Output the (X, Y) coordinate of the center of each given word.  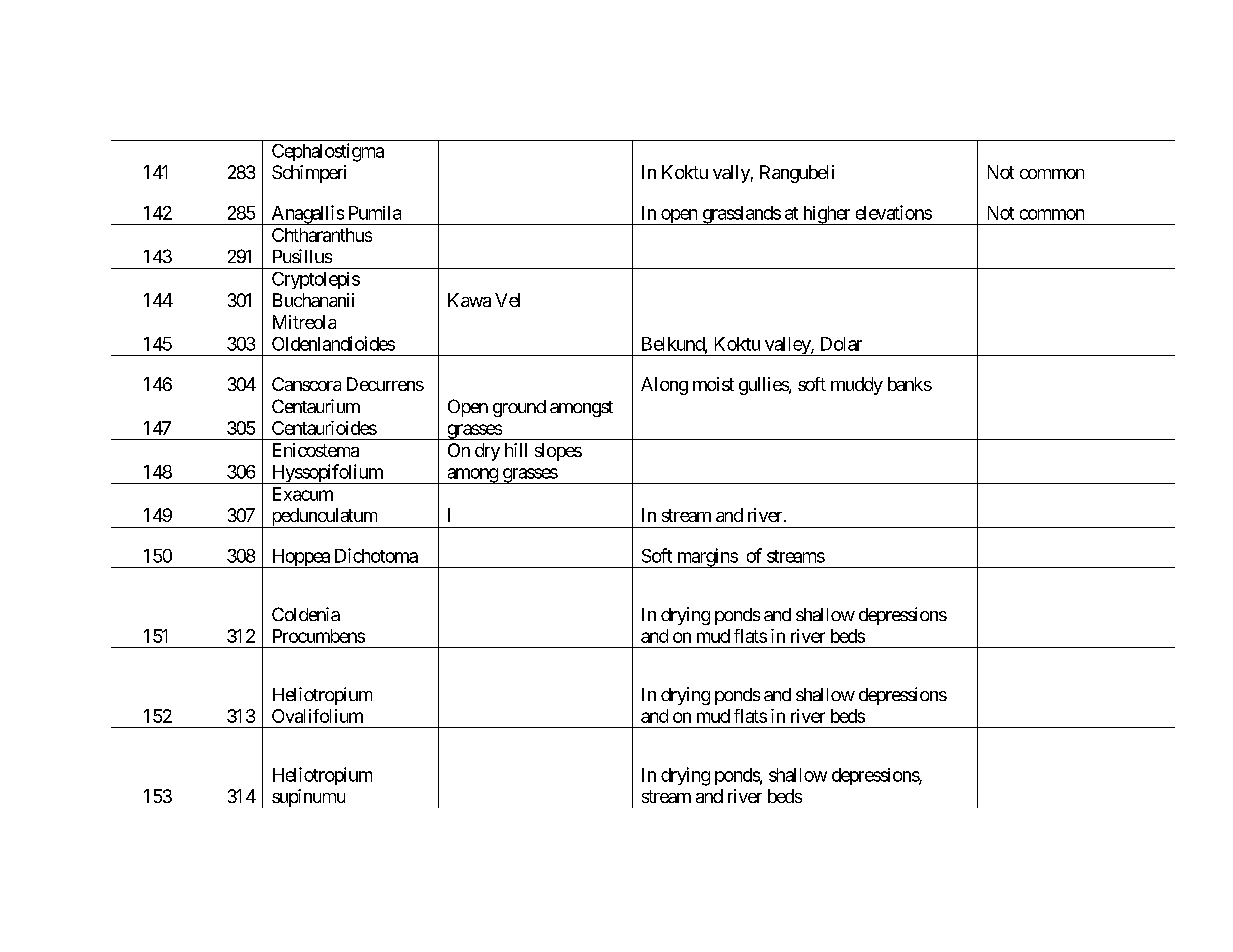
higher (826, 215)
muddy (857, 386)
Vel (507, 300)
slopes (558, 452)
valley (787, 346)
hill (516, 450)
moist (713, 384)
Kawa (469, 300)
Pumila (375, 213)
